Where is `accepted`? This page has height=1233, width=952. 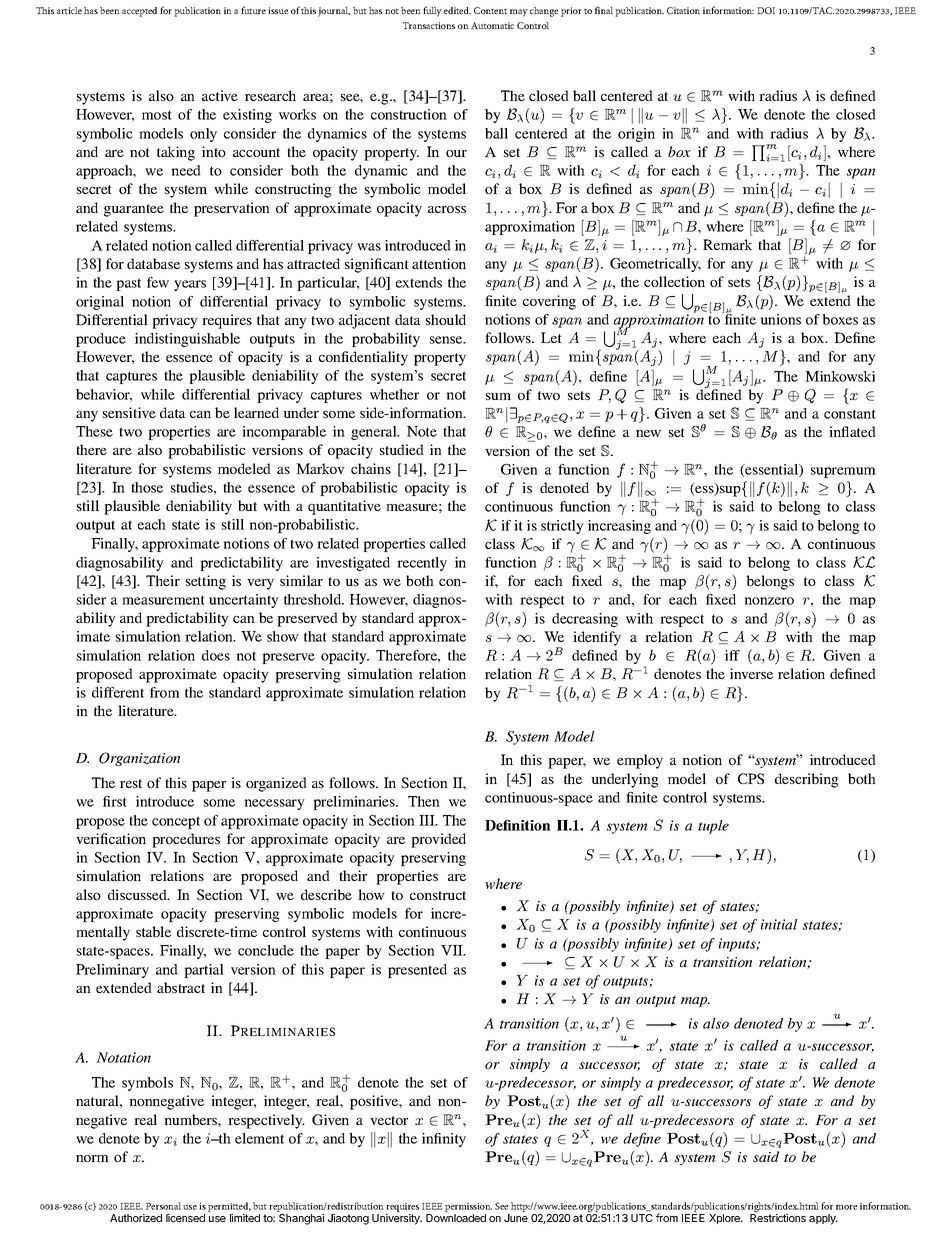 accepted is located at coordinates (139, 12).
